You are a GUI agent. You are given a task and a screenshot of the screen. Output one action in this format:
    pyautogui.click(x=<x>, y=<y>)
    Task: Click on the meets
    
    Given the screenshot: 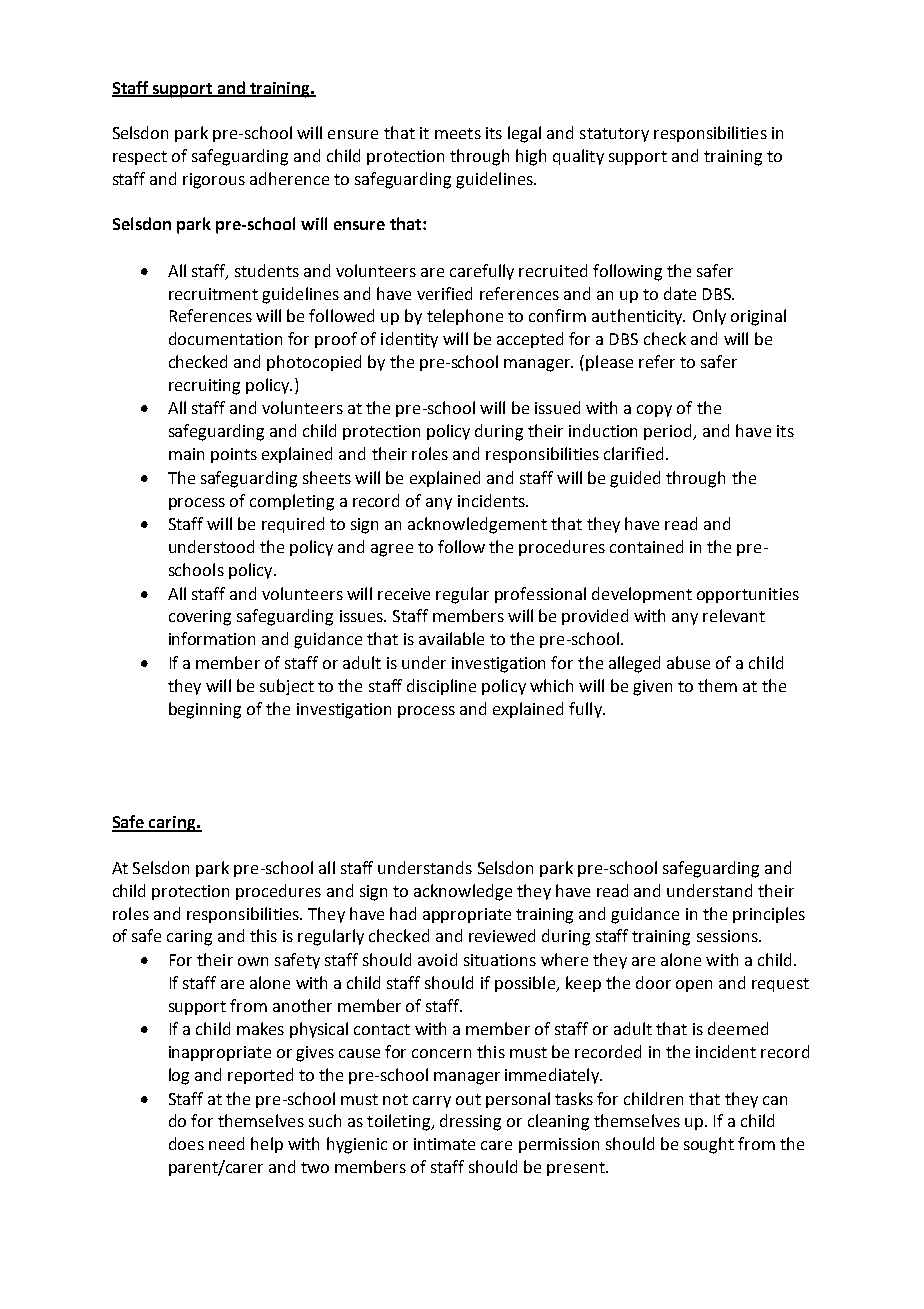 What is the action you would take?
    pyautogui.click(x=458, y=133)
